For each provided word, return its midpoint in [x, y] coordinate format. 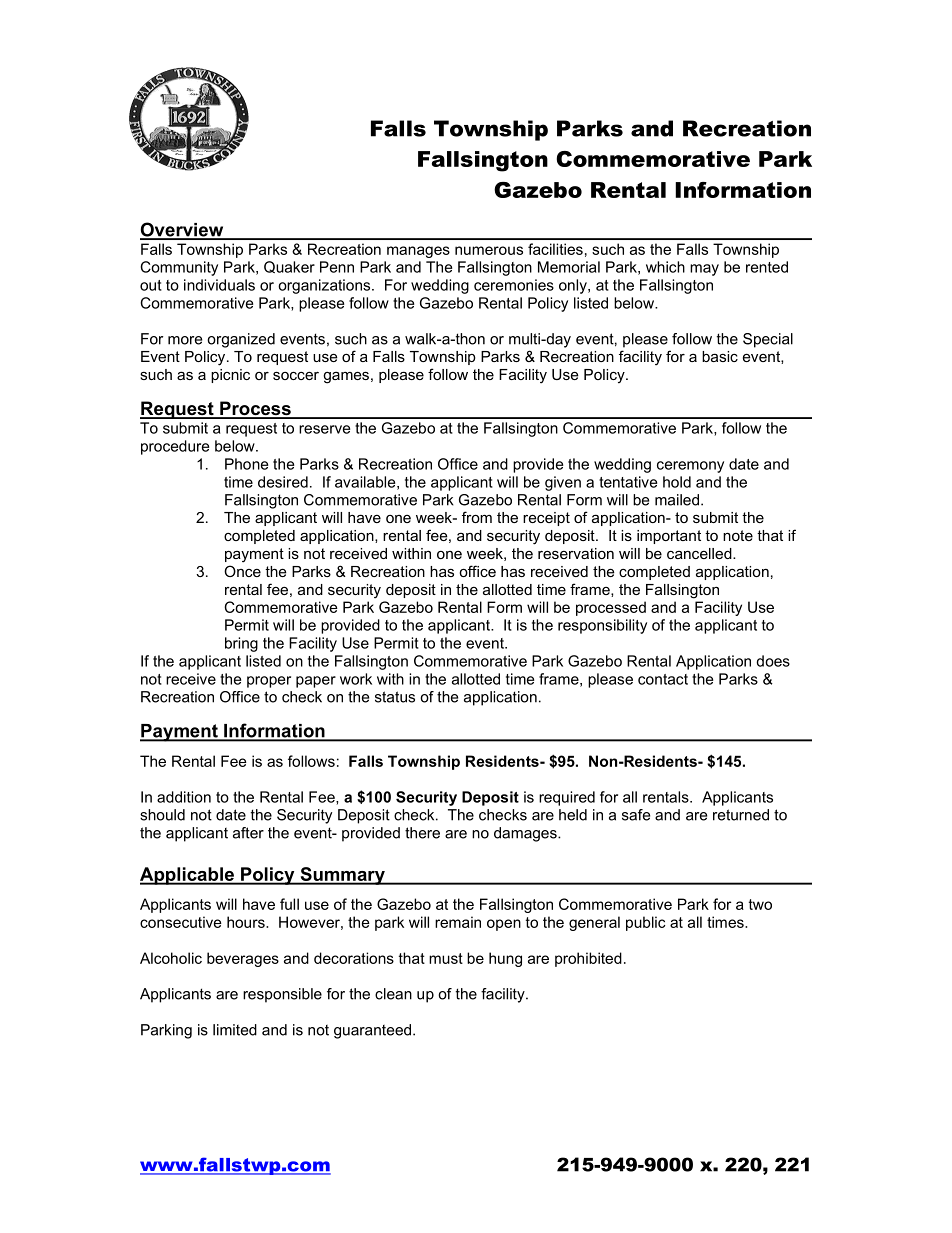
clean [393, 994]
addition [184, 797]
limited [235, 1030]
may [704, 270]
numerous [489, 250]
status [395, 697]
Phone [246, 464]
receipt [546, 519]
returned [741, 815]
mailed [678, 500]
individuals [219, 285]
